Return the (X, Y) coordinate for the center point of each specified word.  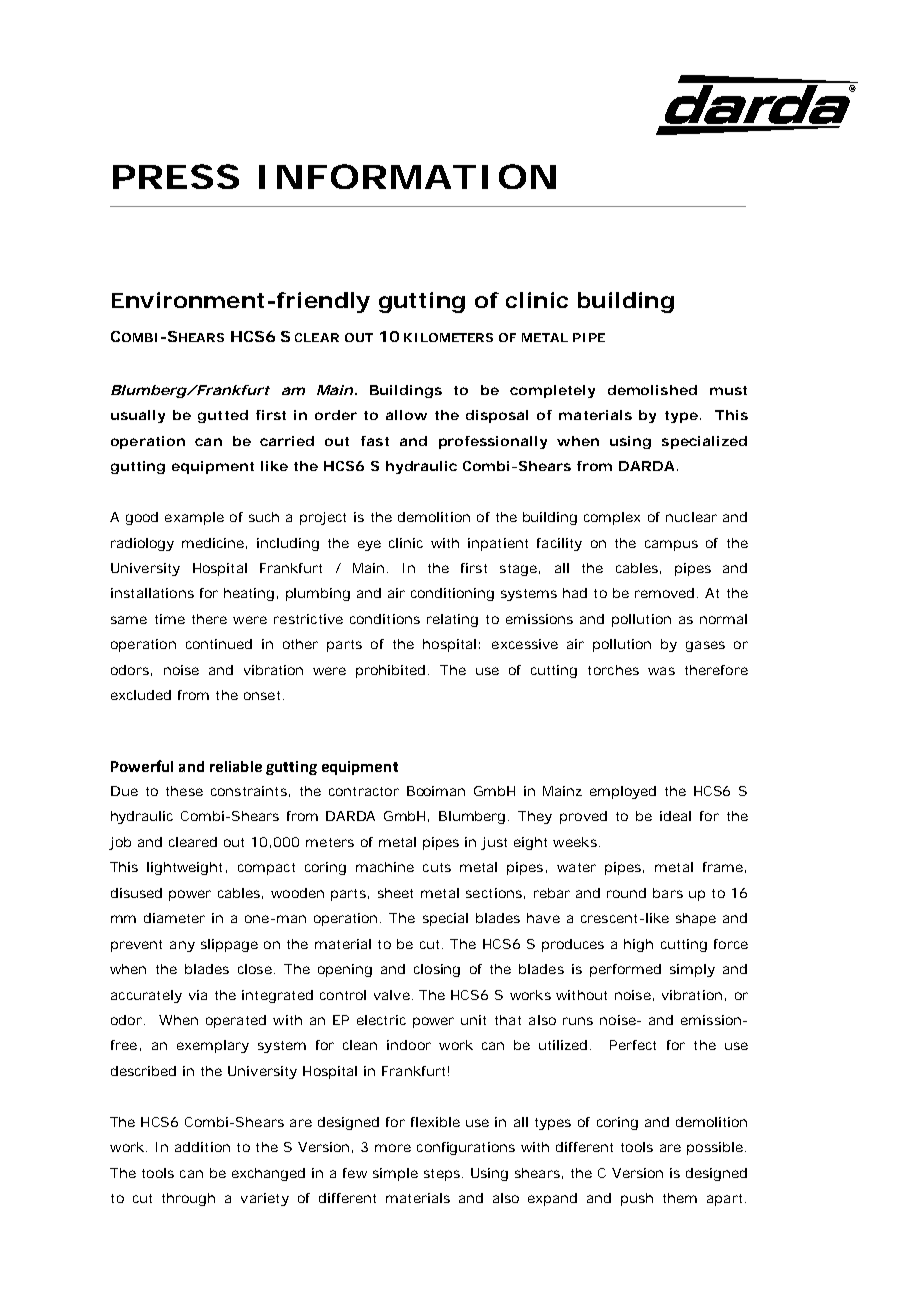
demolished (652, 390)
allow (406, 415)
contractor (364, 791)
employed (623, 792)
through (188, 1199)
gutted (223, 416)
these (184, 791)
